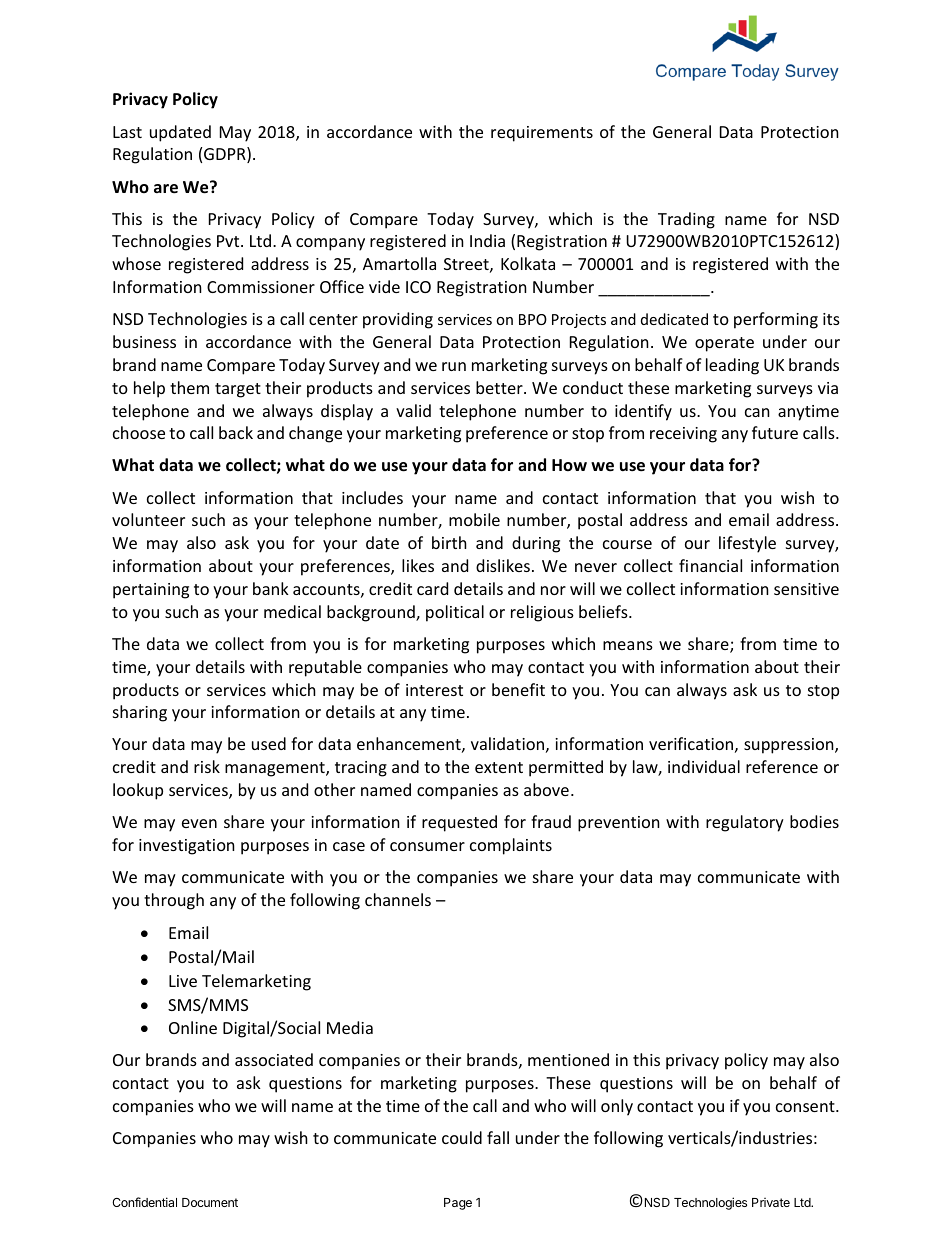 This document has width=952, height=1233. I want to click on benefit, so click(518, 689).
